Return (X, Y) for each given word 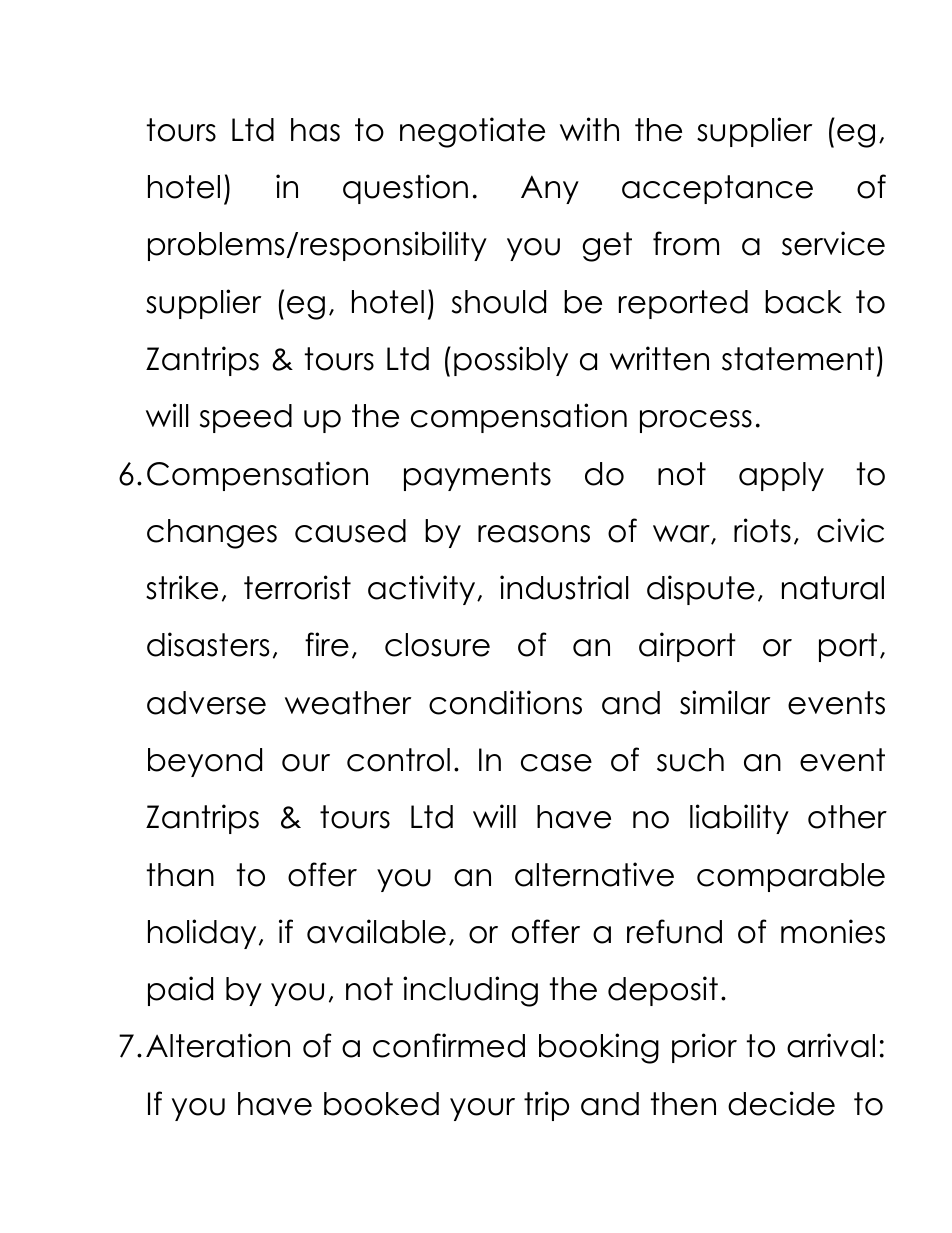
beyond (205, 762)
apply (781, 476)
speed (246, 418)
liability (739, 819)
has (315, 130)
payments (477, 476)
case (556, 763)
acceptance (717, 189)
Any (550, 189)
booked (381, 1104)
